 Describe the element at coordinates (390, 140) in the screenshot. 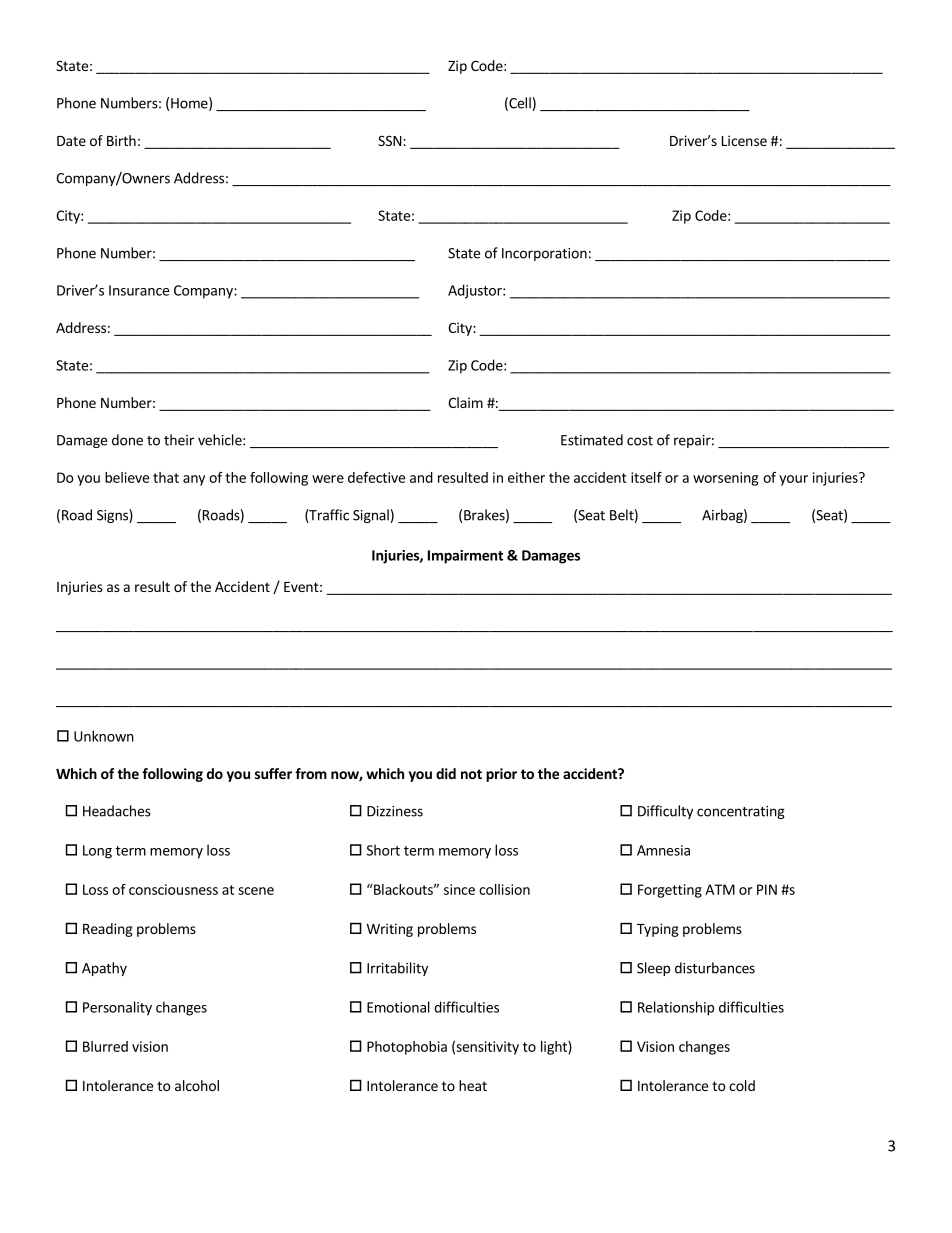

I see `SSN` at that location.
